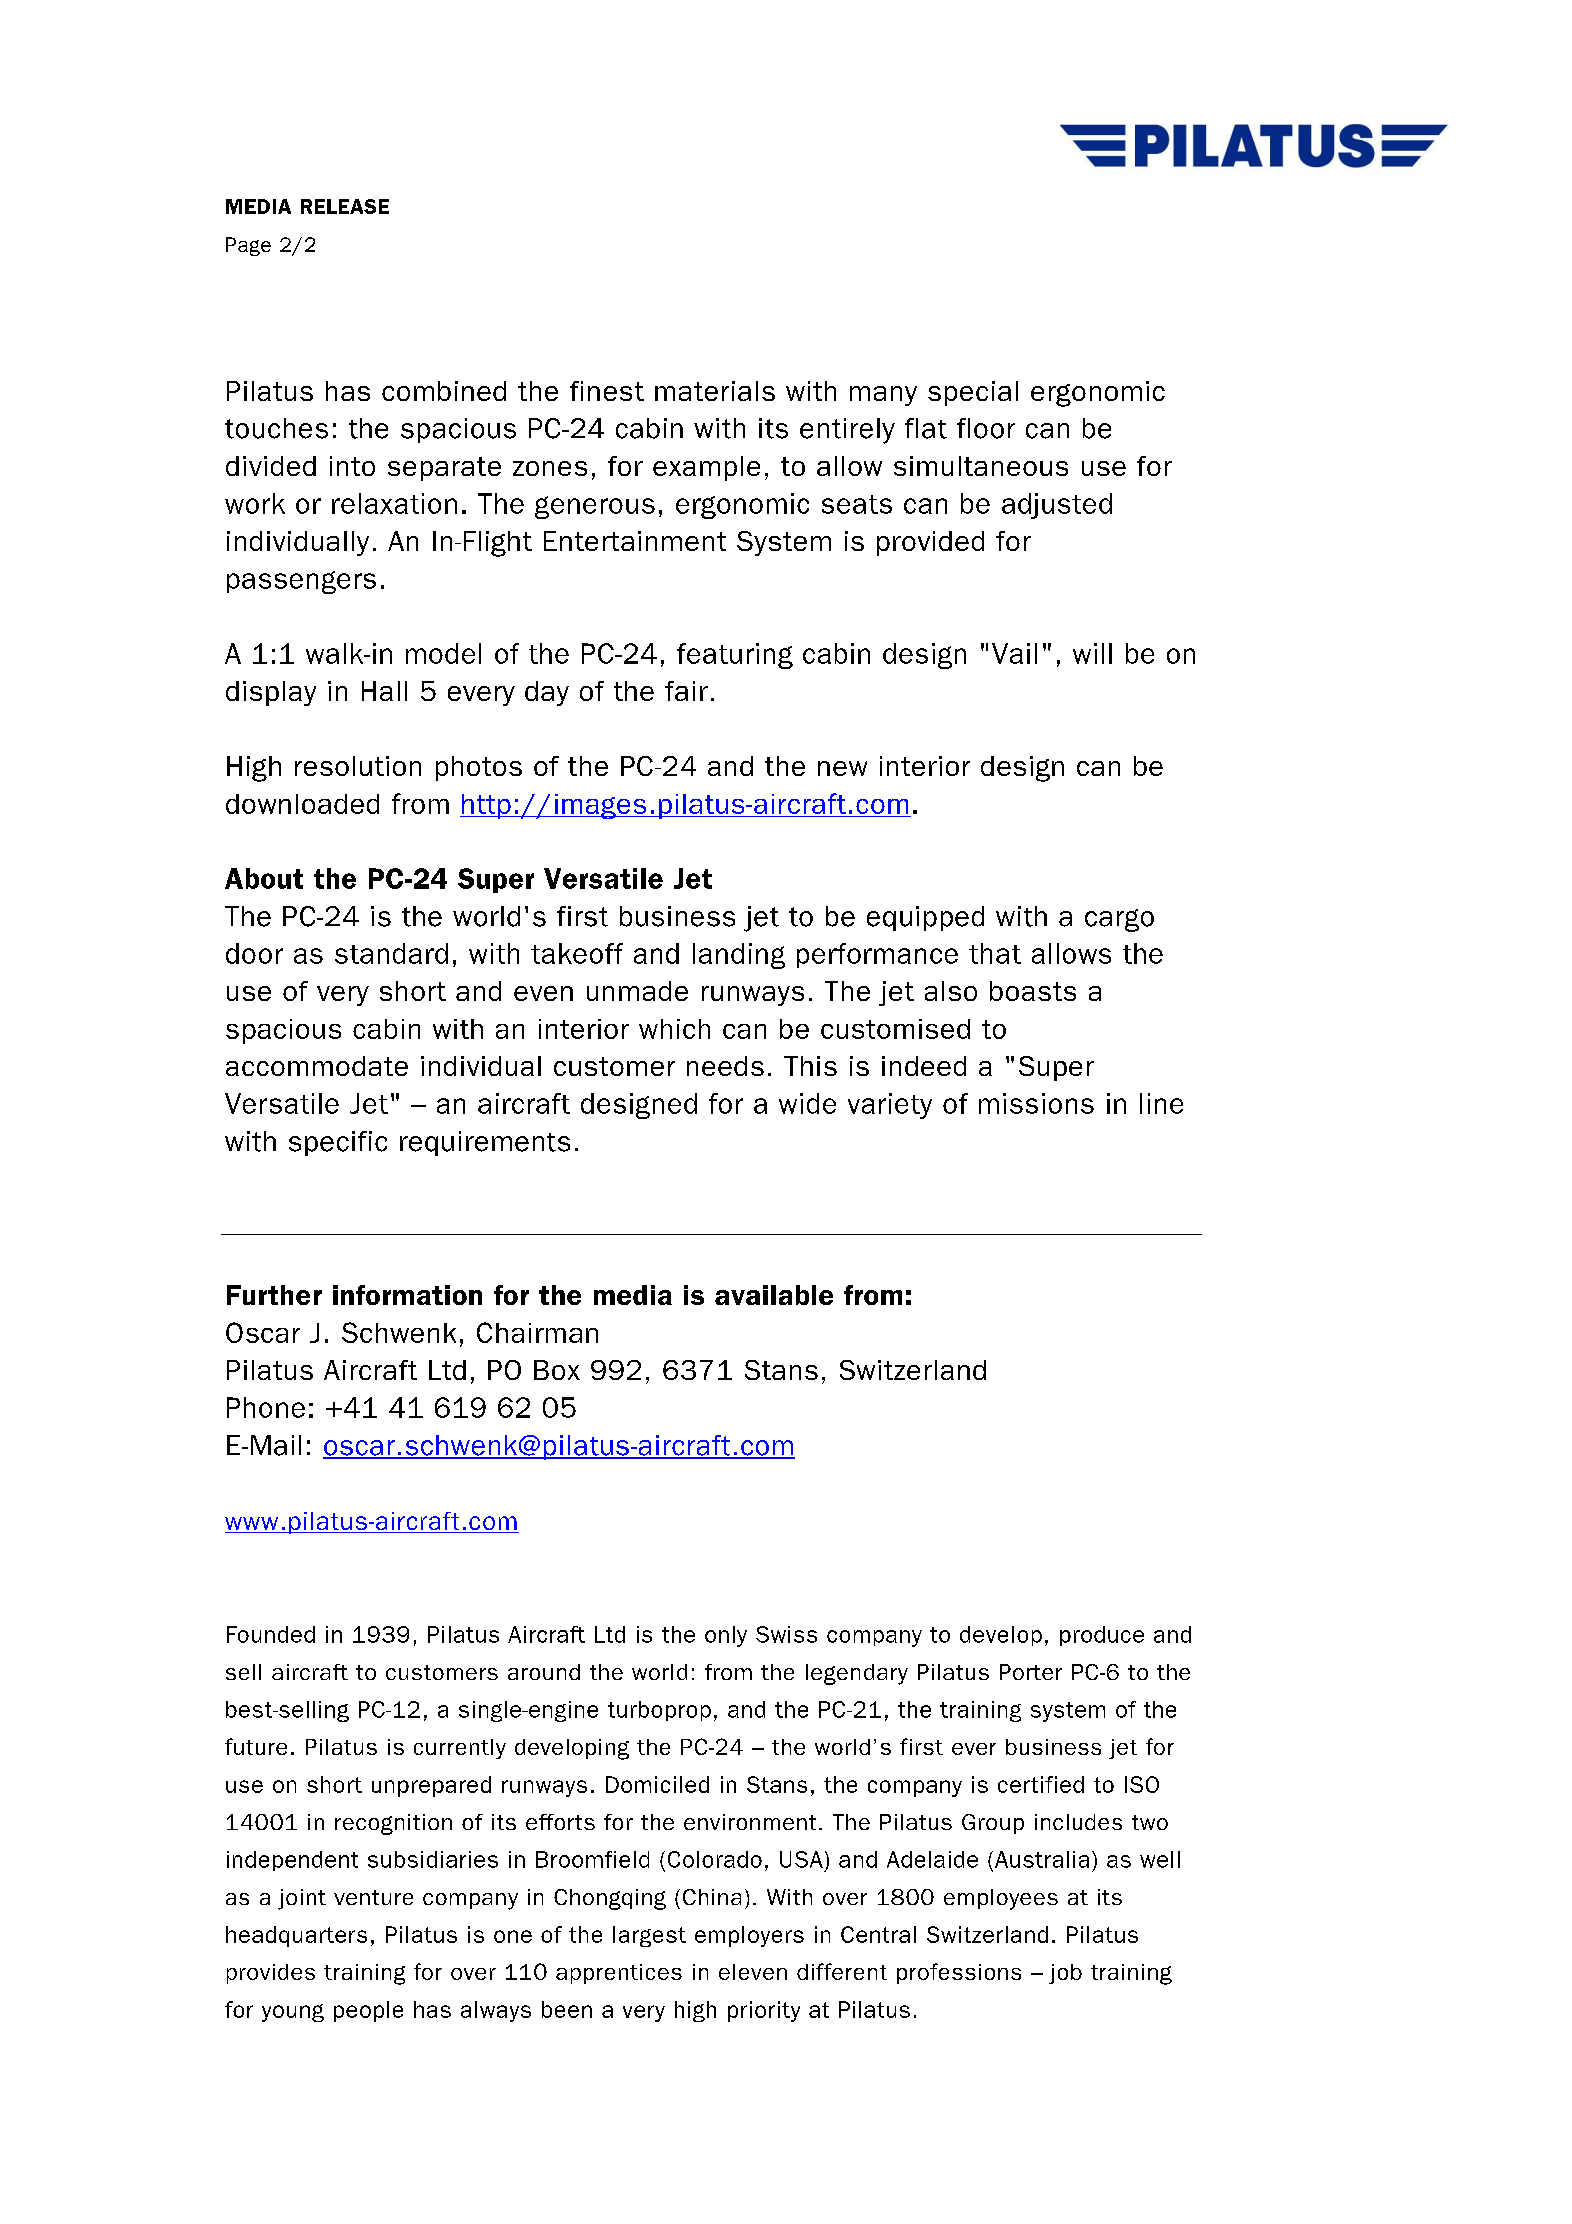 This screenshot has height=2224, width=1572. What do you see at coordinates (715, 391) in the screenshot?
I see `materials` at bounding box center [715, 391].
